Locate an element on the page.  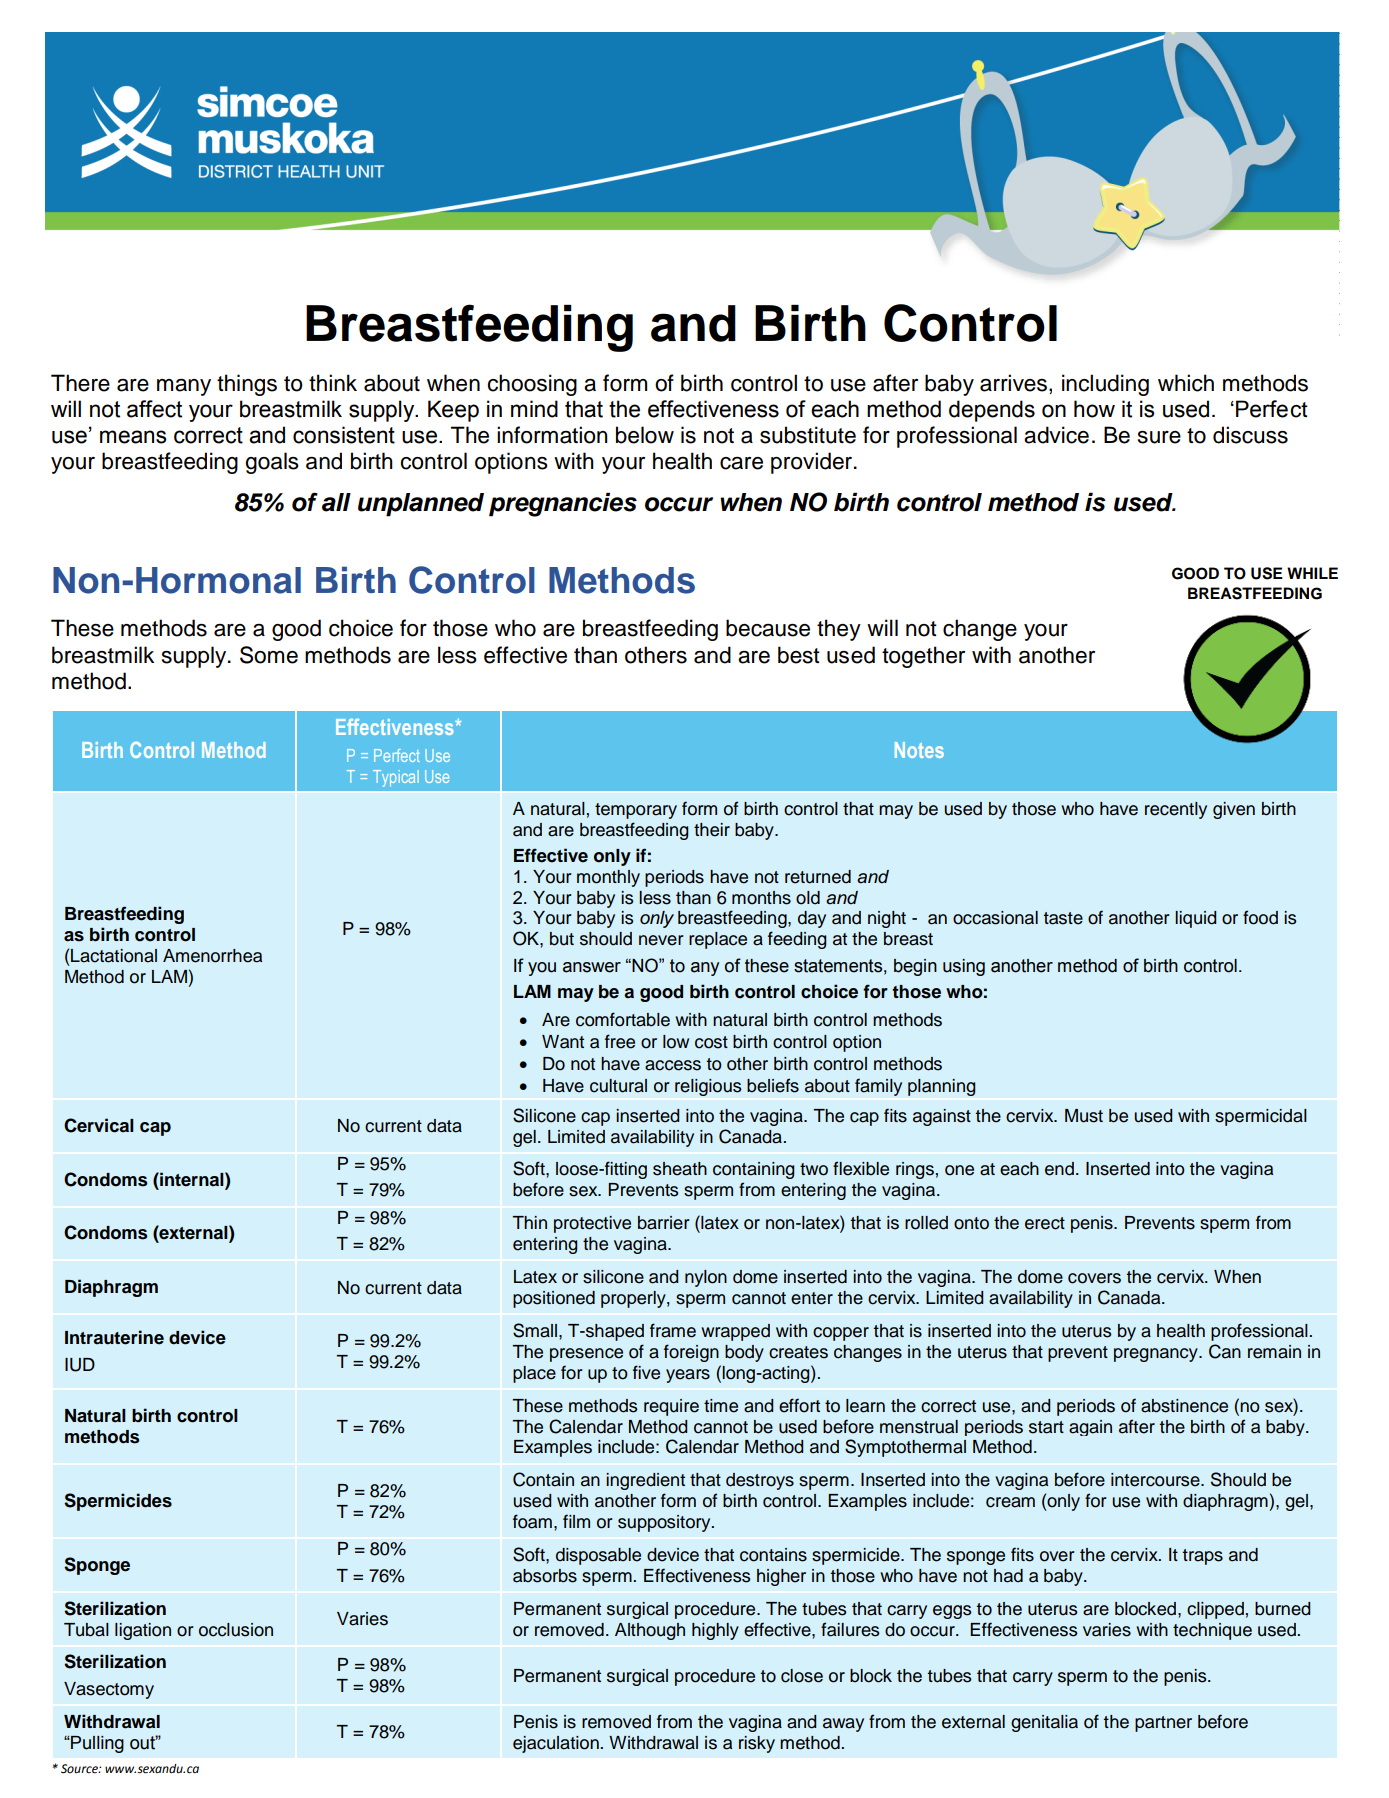
temporary is located at coordinates (636, 811).
